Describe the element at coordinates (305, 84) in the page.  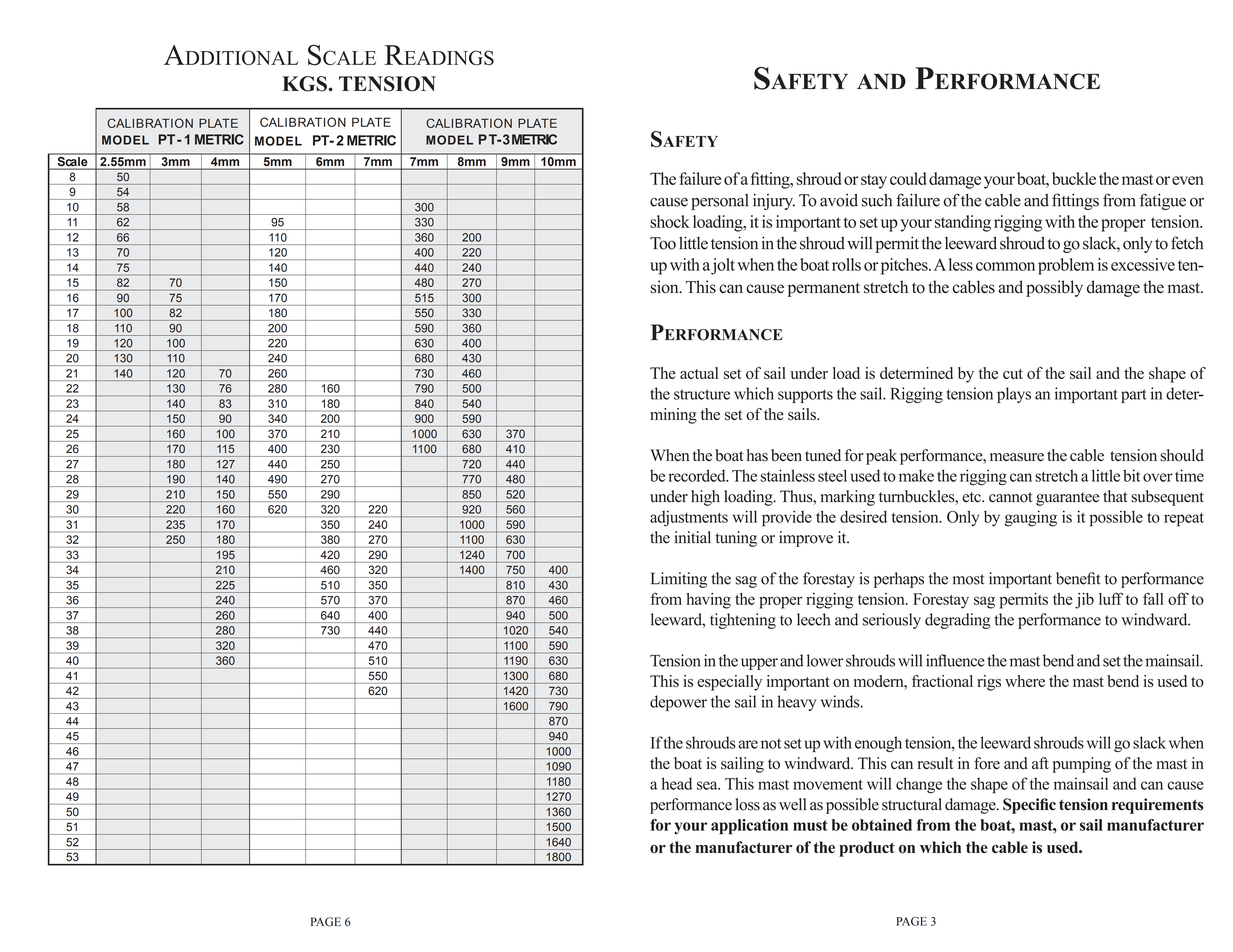
I see `KGS` at that location.
